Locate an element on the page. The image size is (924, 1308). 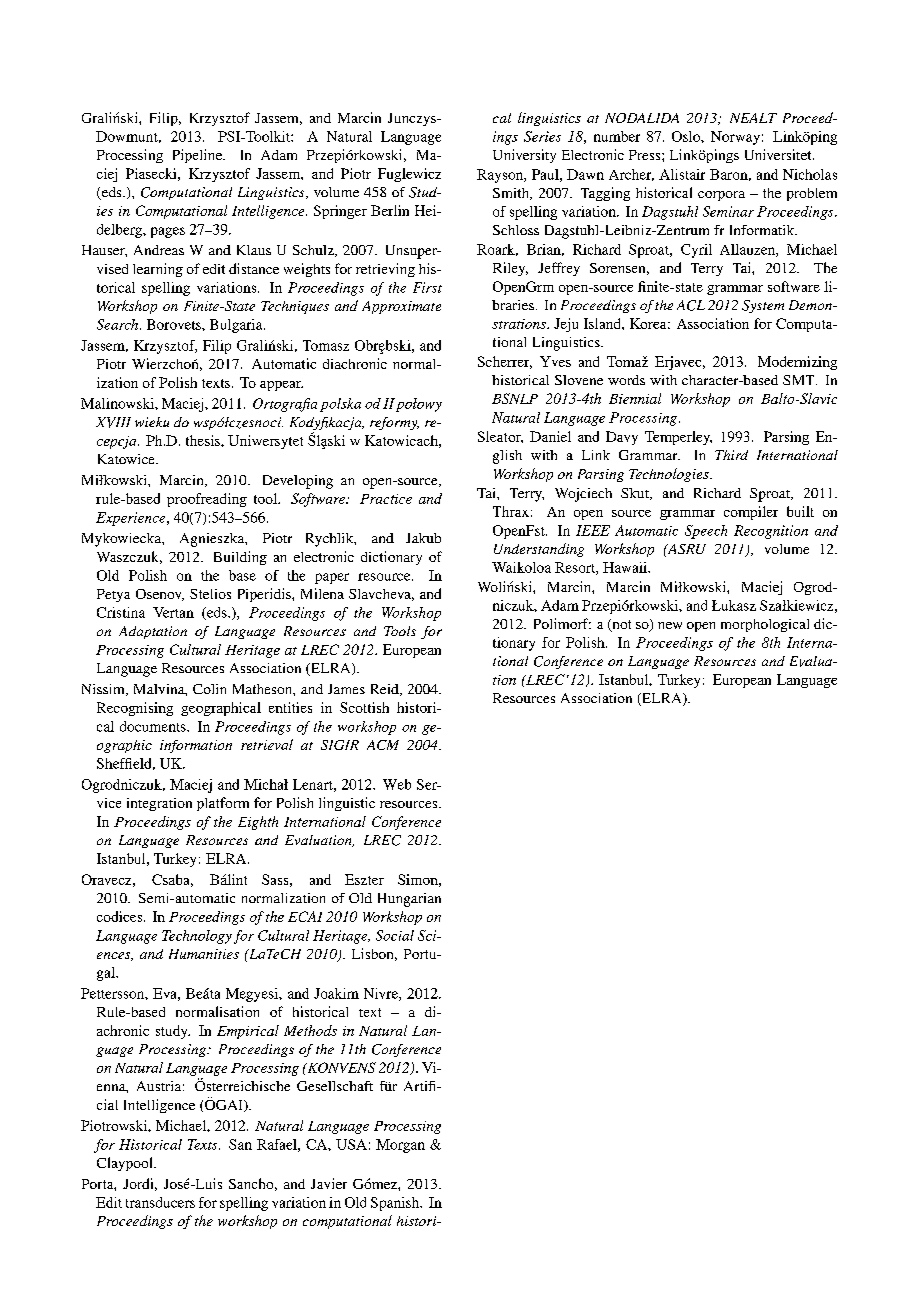
transducers is located at coordinates (160, 1202).
